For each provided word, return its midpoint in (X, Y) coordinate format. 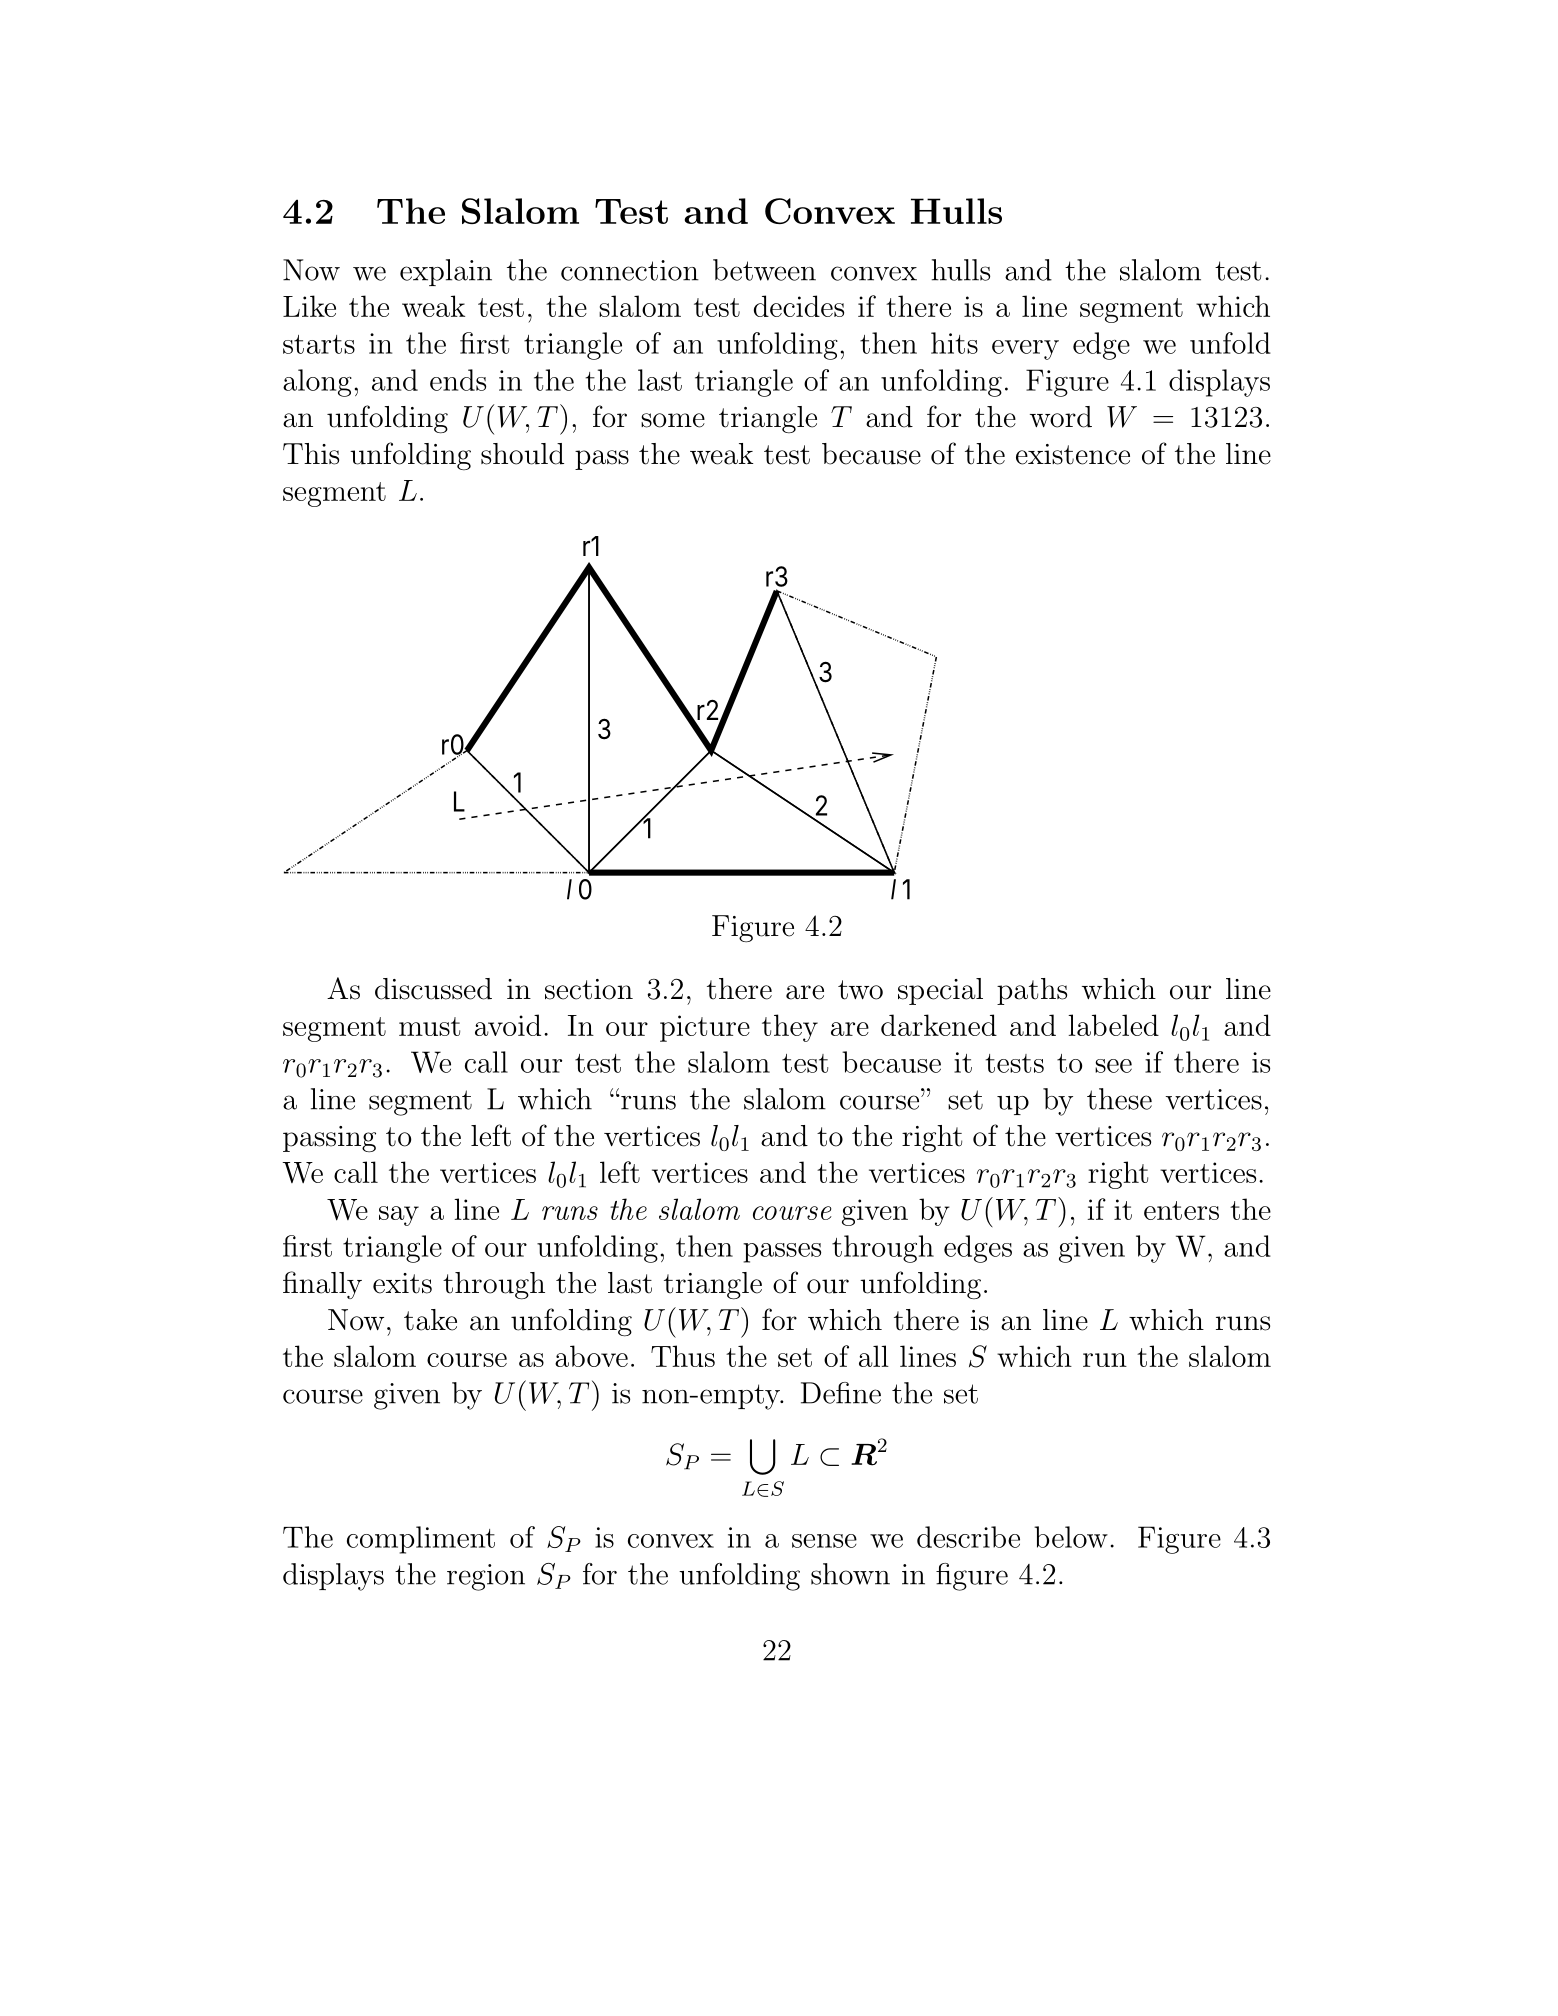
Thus (683, 1356)
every (1025, 350)
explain (446, 272)
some (673, 420)
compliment (421, 1540)
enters (1181, 1210)
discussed (433, 989)
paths (1032, 991)
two (860, 990)
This (311, 454)
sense (824, 1541)
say (399, 1216)
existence (1073, 454)
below (1071, 1537)
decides (799, 306)
